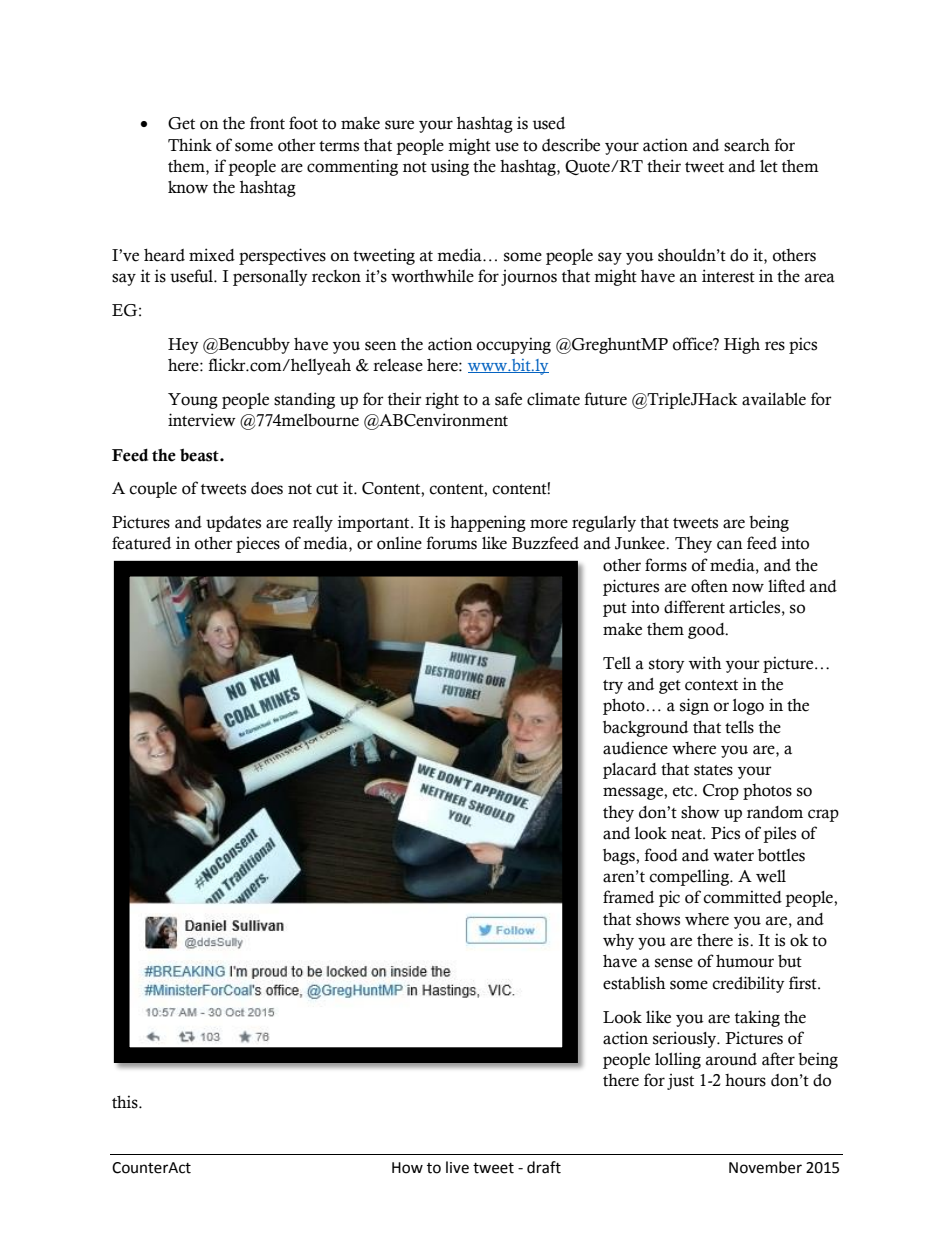 The width and height of the screenshot is (952, 1233). What do you see at coordinates (457, 1167) in the screenshot?
I see `live` at bounding box center [457, 1167].
